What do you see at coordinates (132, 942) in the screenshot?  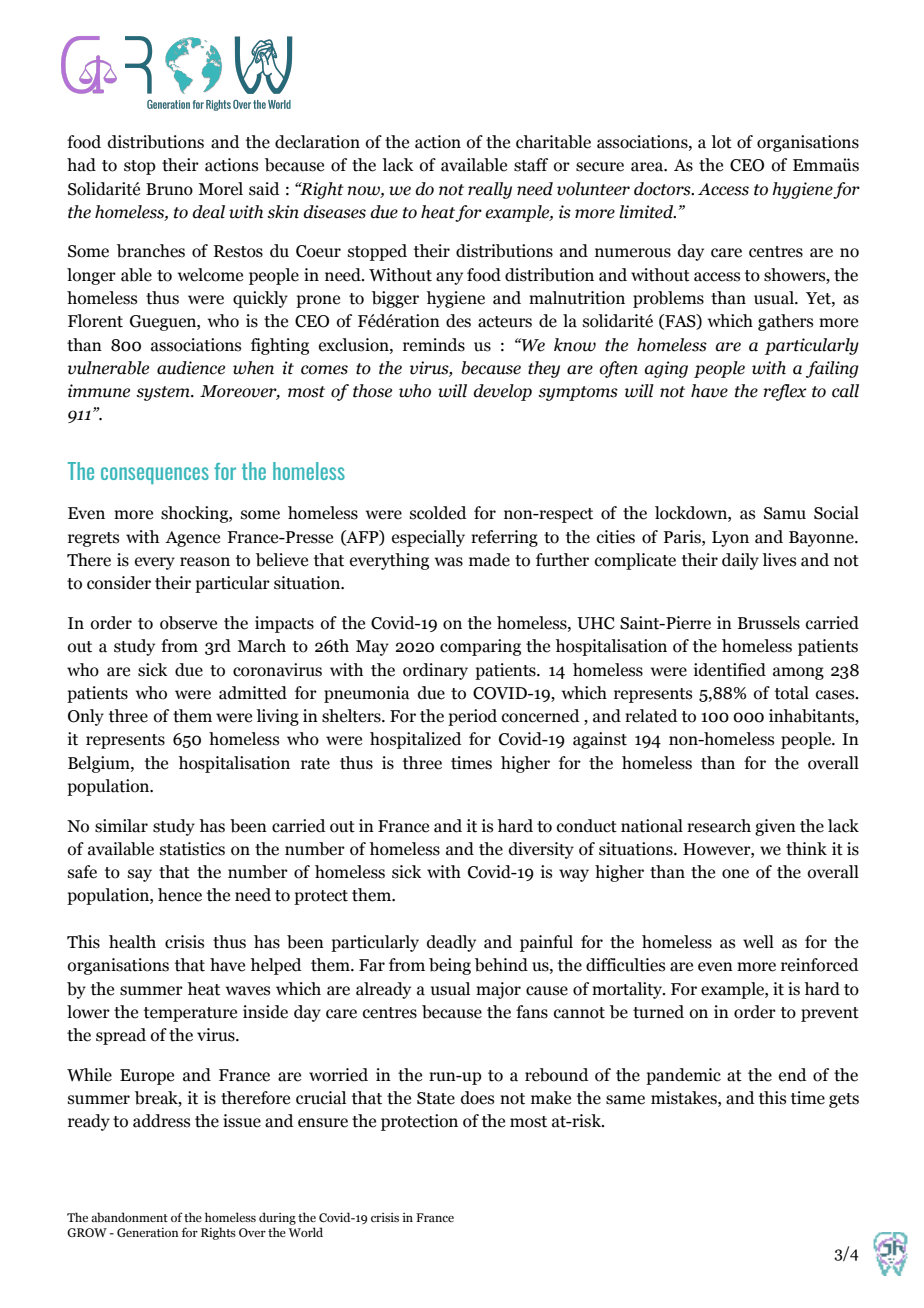 I see `health` at bounding box center [132, 942].
